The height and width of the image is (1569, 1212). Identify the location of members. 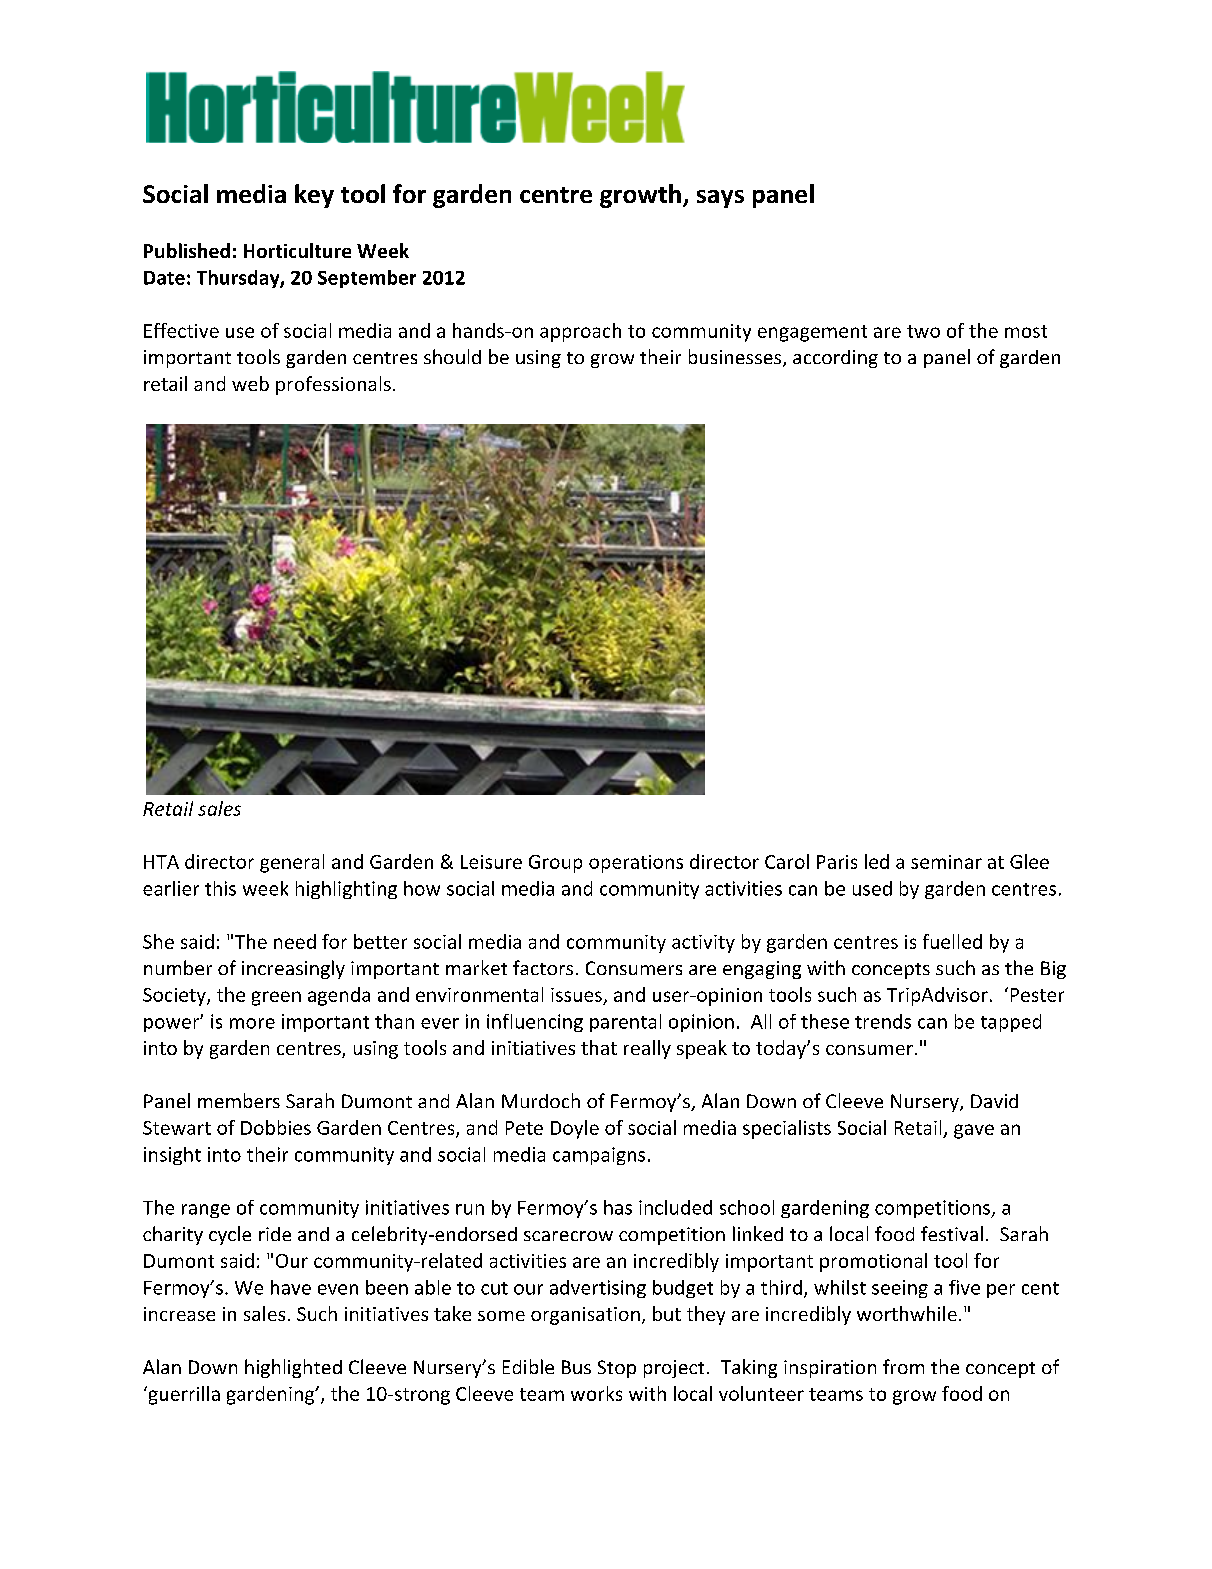
(239, 1100).
